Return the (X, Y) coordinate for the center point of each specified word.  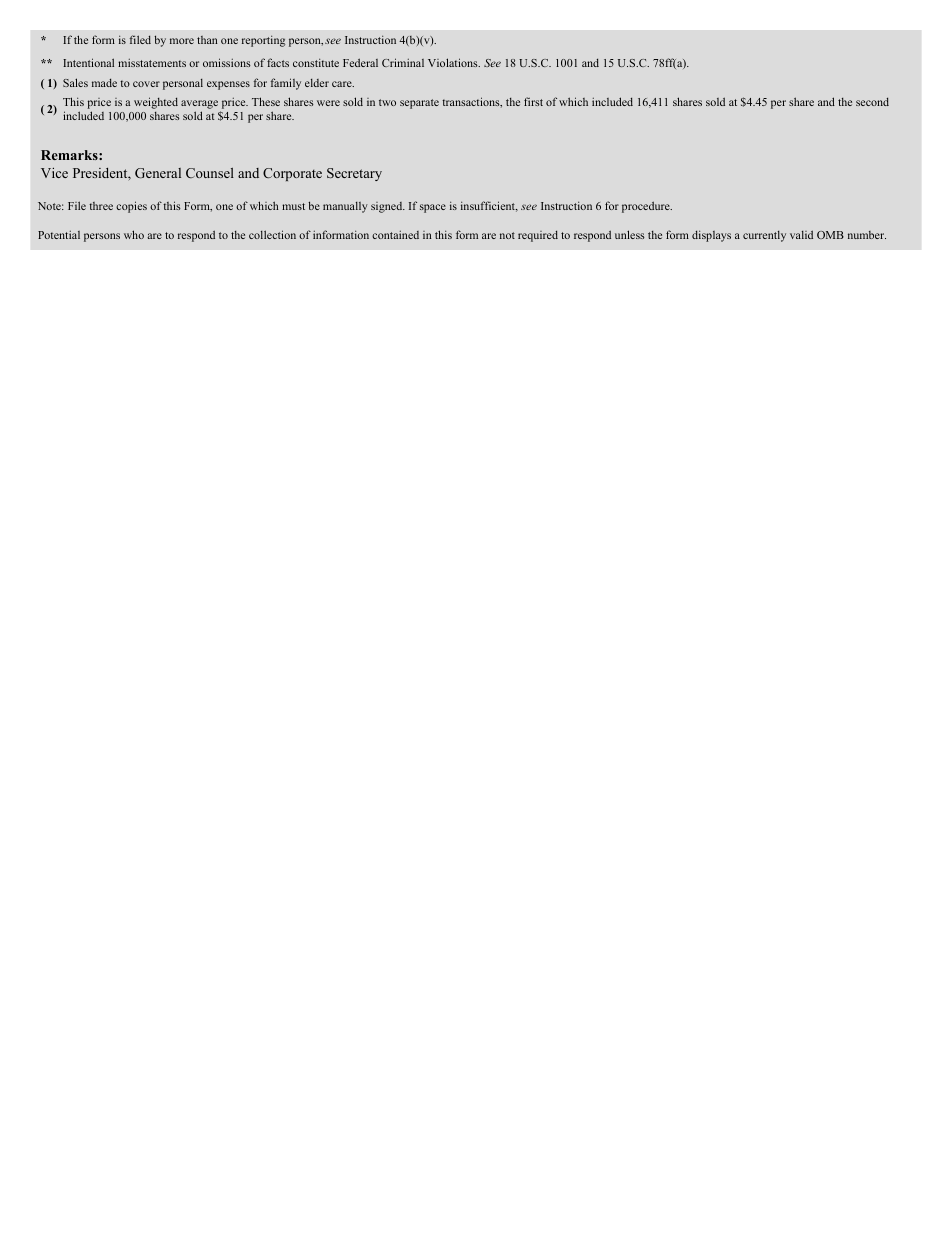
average (199, 106)
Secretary (354, 174)
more (182, 41)
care (343, 84)
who (134, 234)
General (158, 173)
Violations (454, 62)
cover (146, 84)
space (433, 208)
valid (801, 234)
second (872, 101)
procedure (647, 207)
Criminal (403, 62)
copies (131, 207)
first (533, 101)
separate (419, 104)
